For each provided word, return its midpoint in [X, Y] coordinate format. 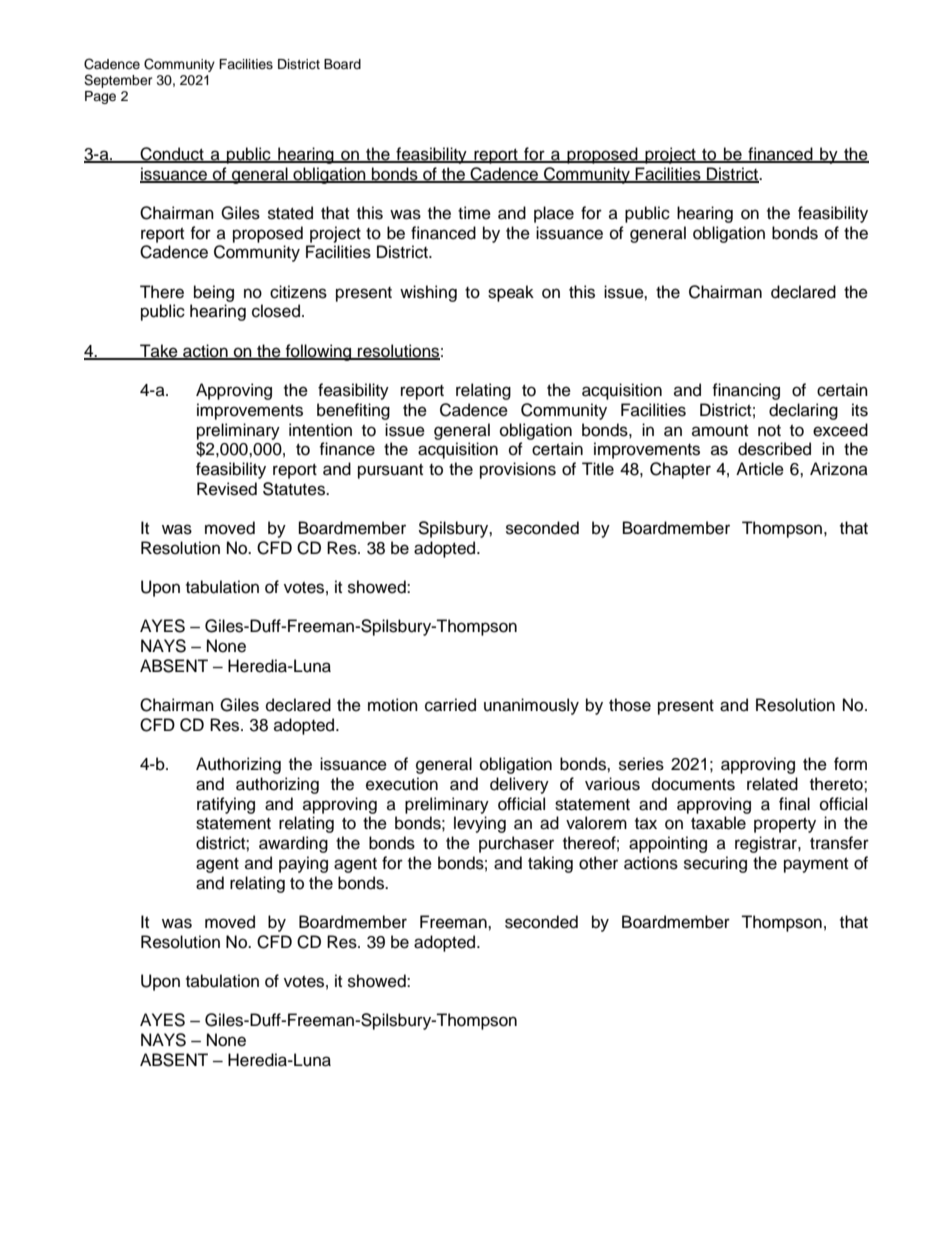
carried [450, 705]
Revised [227, 489]
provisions [518, 470]
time [474, 213]
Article [760, 469]
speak [511, 293]
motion [393, 705]
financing [746, 391]
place [554, 214]
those [630, 705]
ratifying [226, 805]
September [118, 81]
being [214, 293]
